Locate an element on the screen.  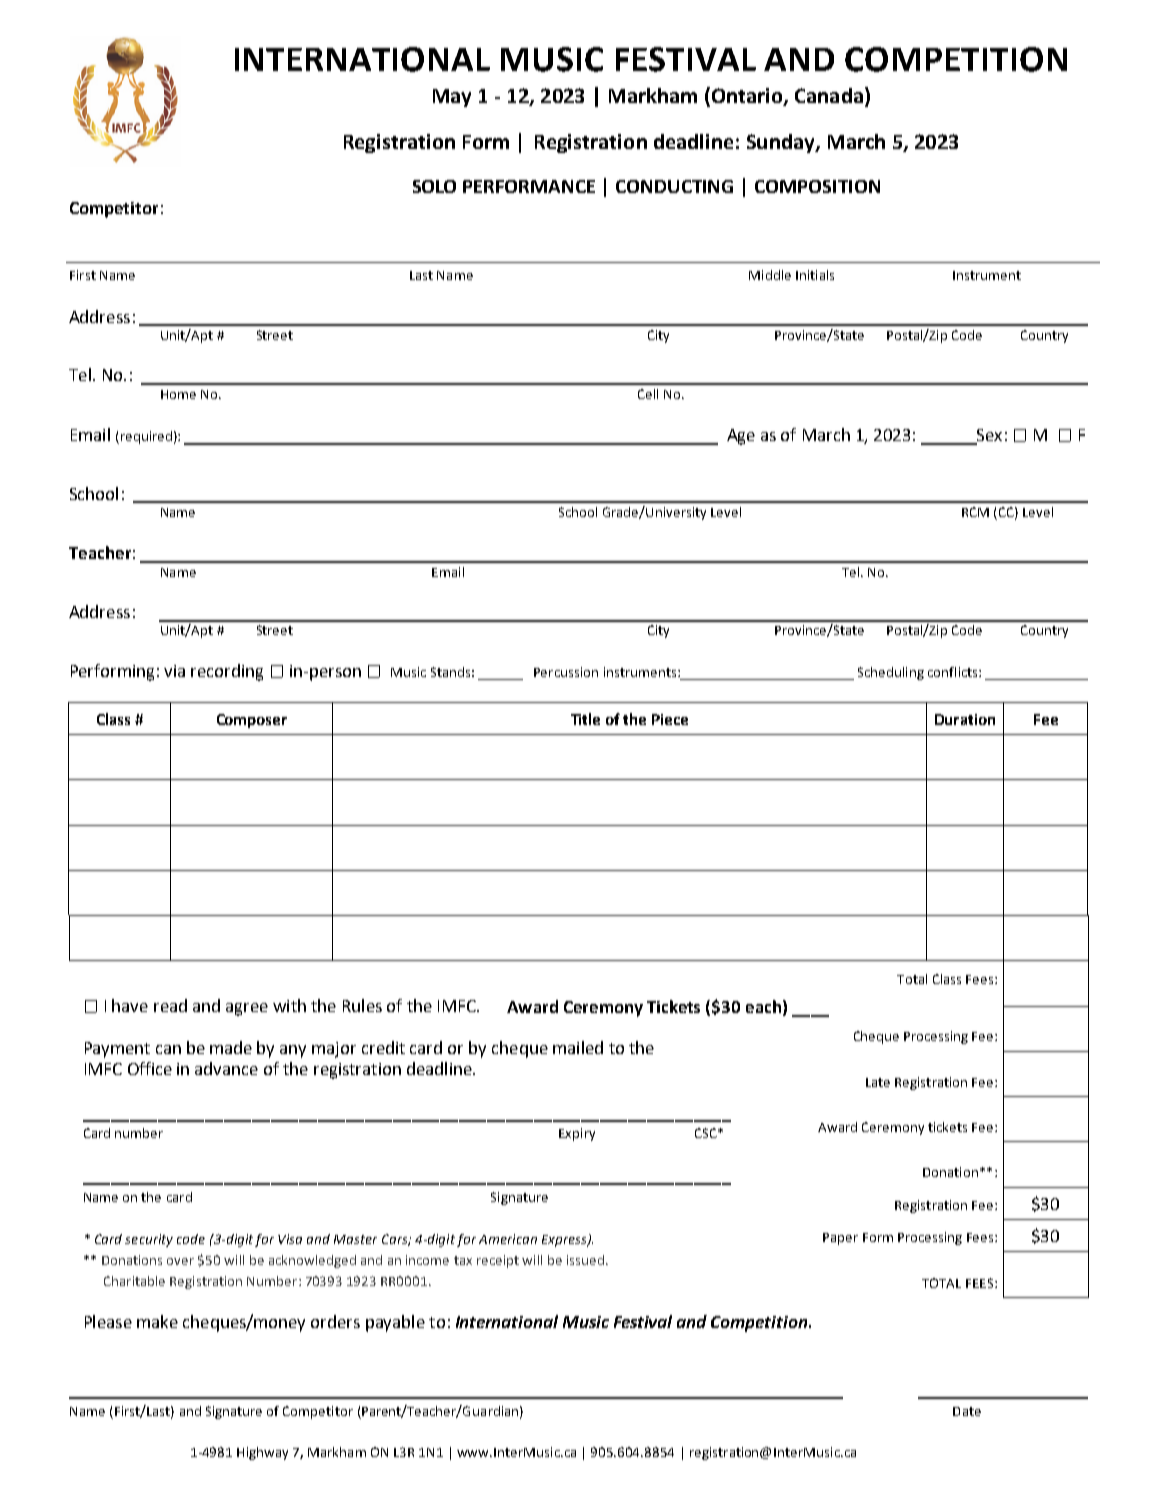
Rules is located at coordinates (362, 1005).
